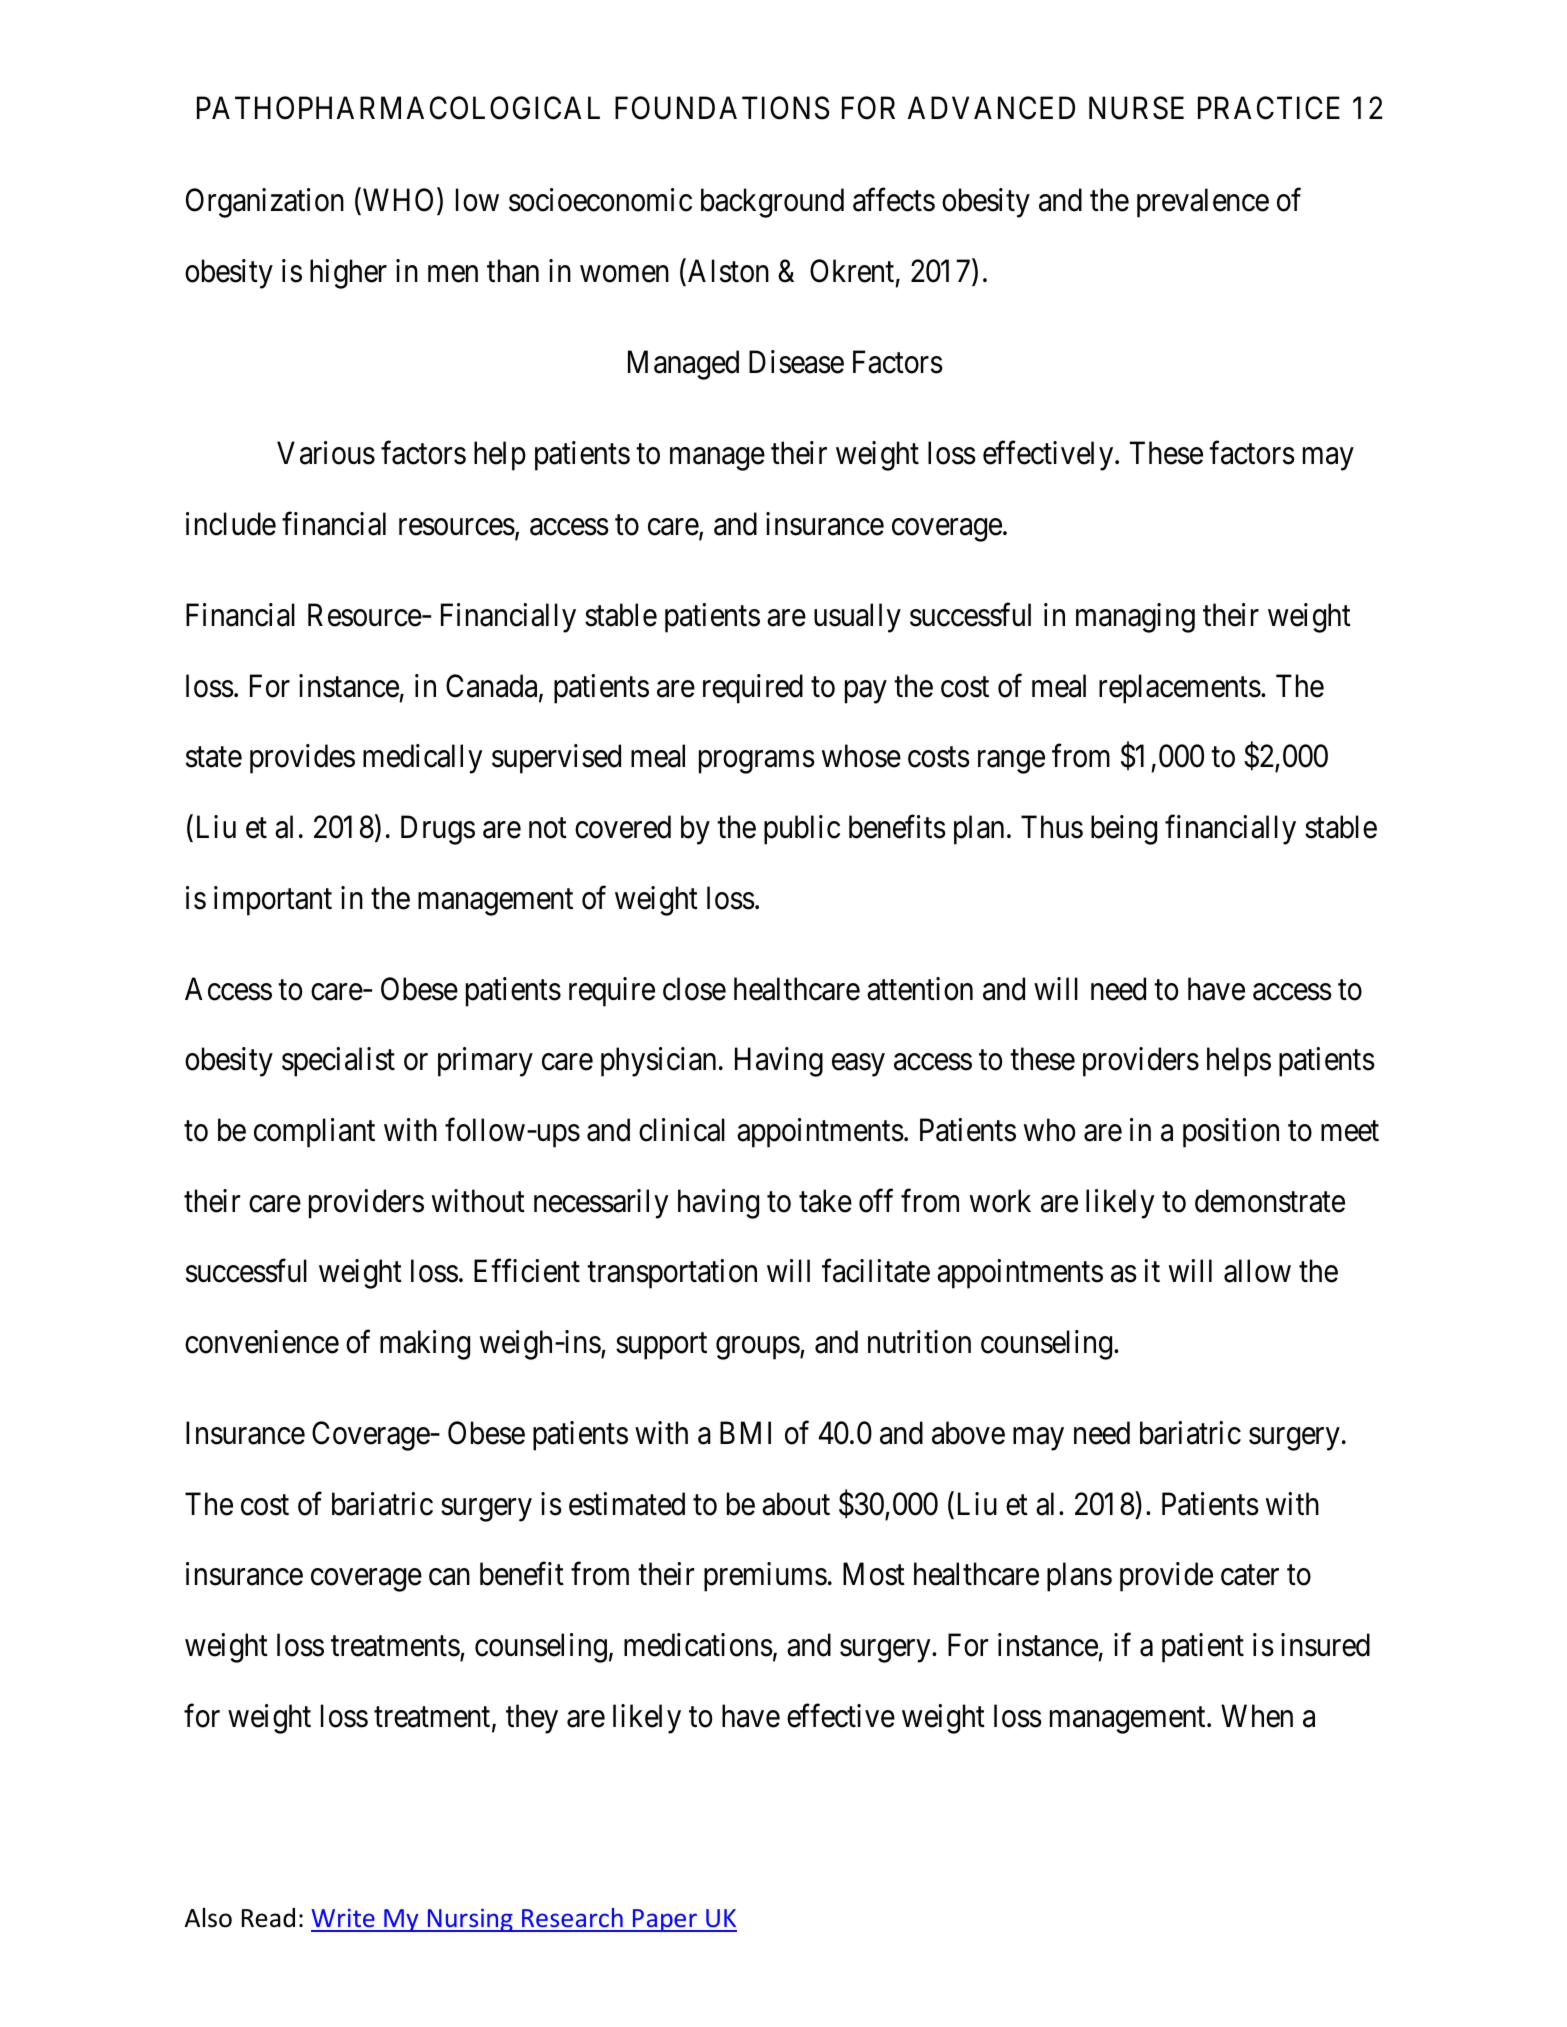 This screenshot has width=1567, height=2027. What do you see at coordinates (1135, 618) in the screenshot?
I see `managing` at bounding box center [1135, 618].
